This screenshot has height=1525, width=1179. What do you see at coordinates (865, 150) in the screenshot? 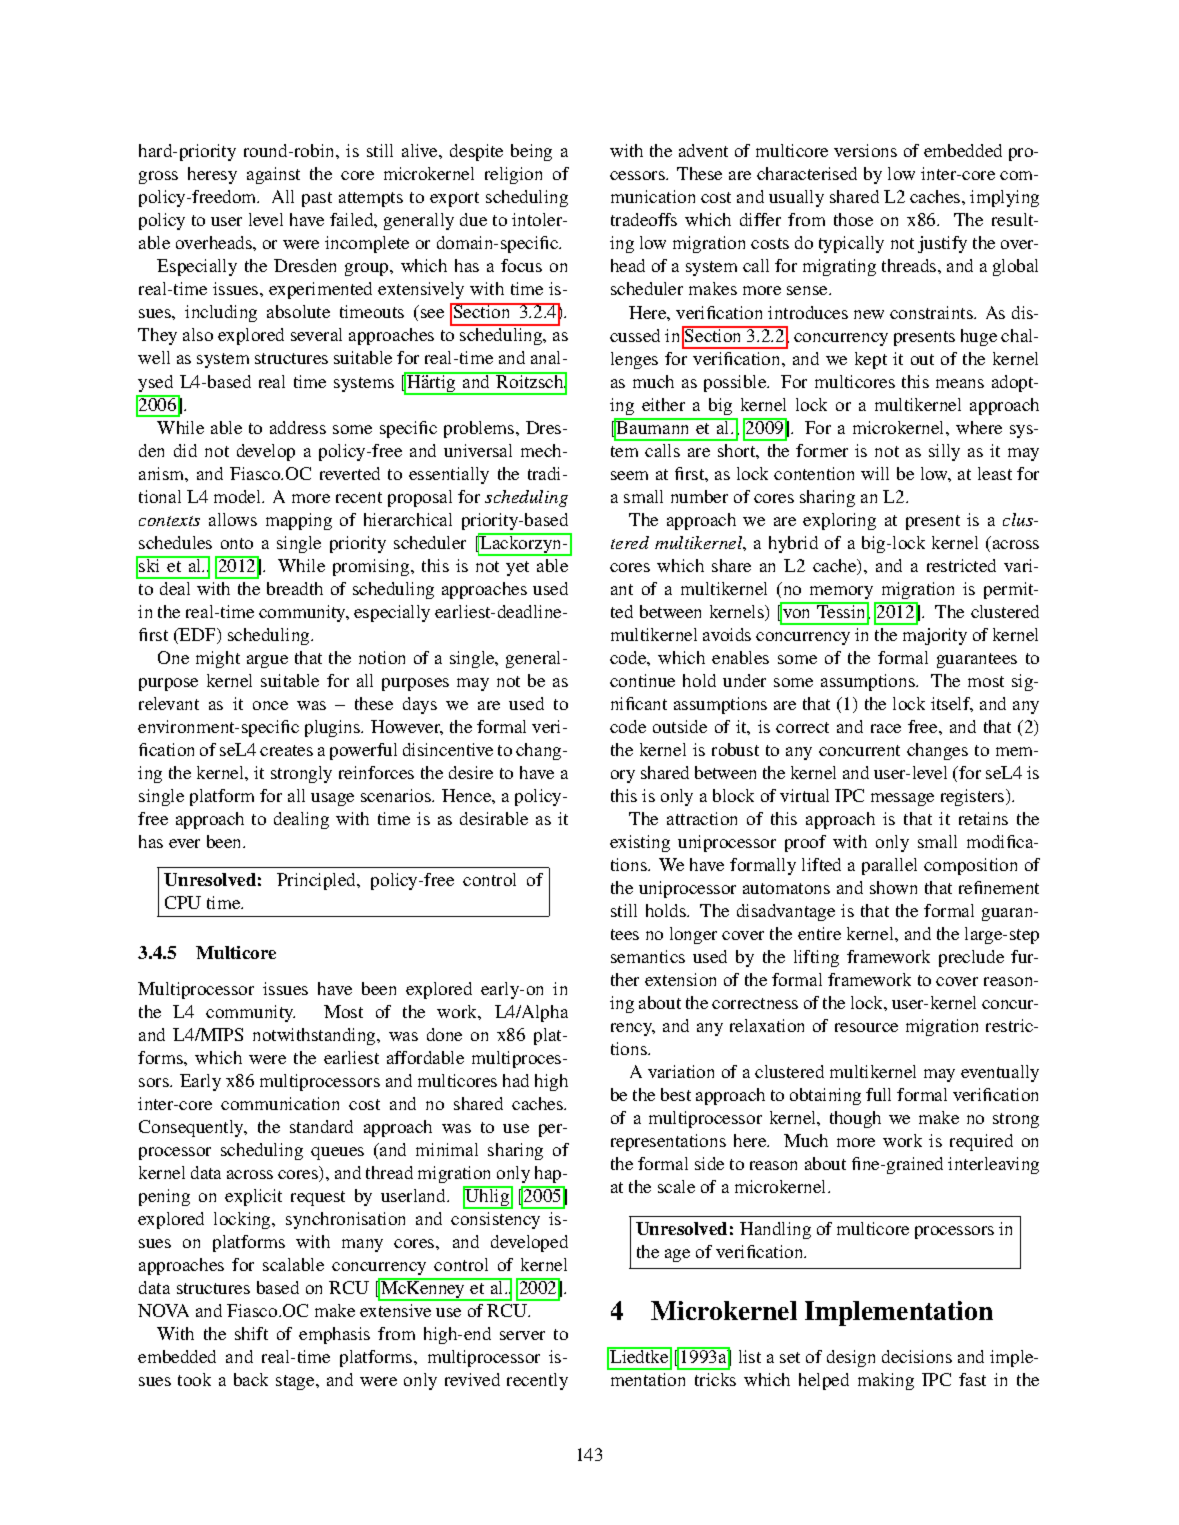
I see `versions` at bounding box center [865, 150].
